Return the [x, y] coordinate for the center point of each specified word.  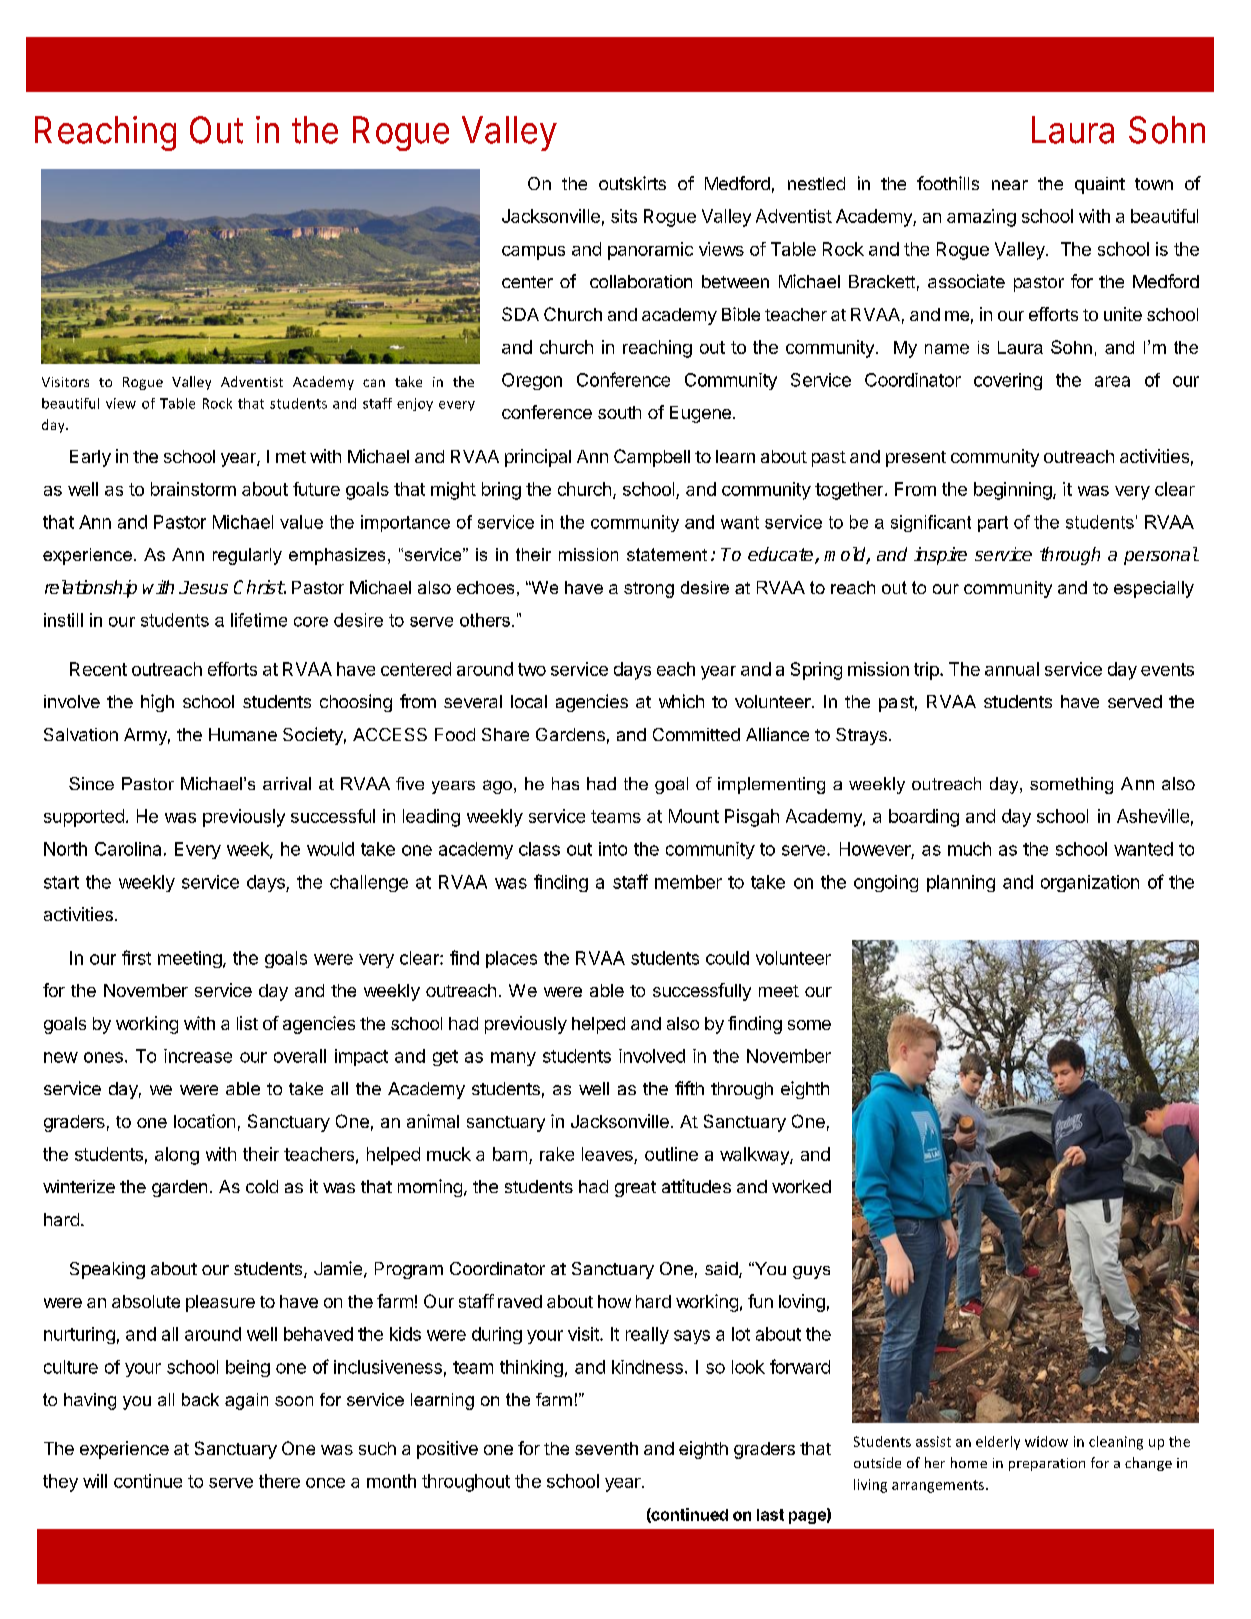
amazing [981, 218]
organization [1090, 883]
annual [1012, 669]
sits [624, 216]
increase [198, 1056]
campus [533, 253]
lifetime [259, 620]
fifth [689, 1088]
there [279, 1481]
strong [649, 590]
